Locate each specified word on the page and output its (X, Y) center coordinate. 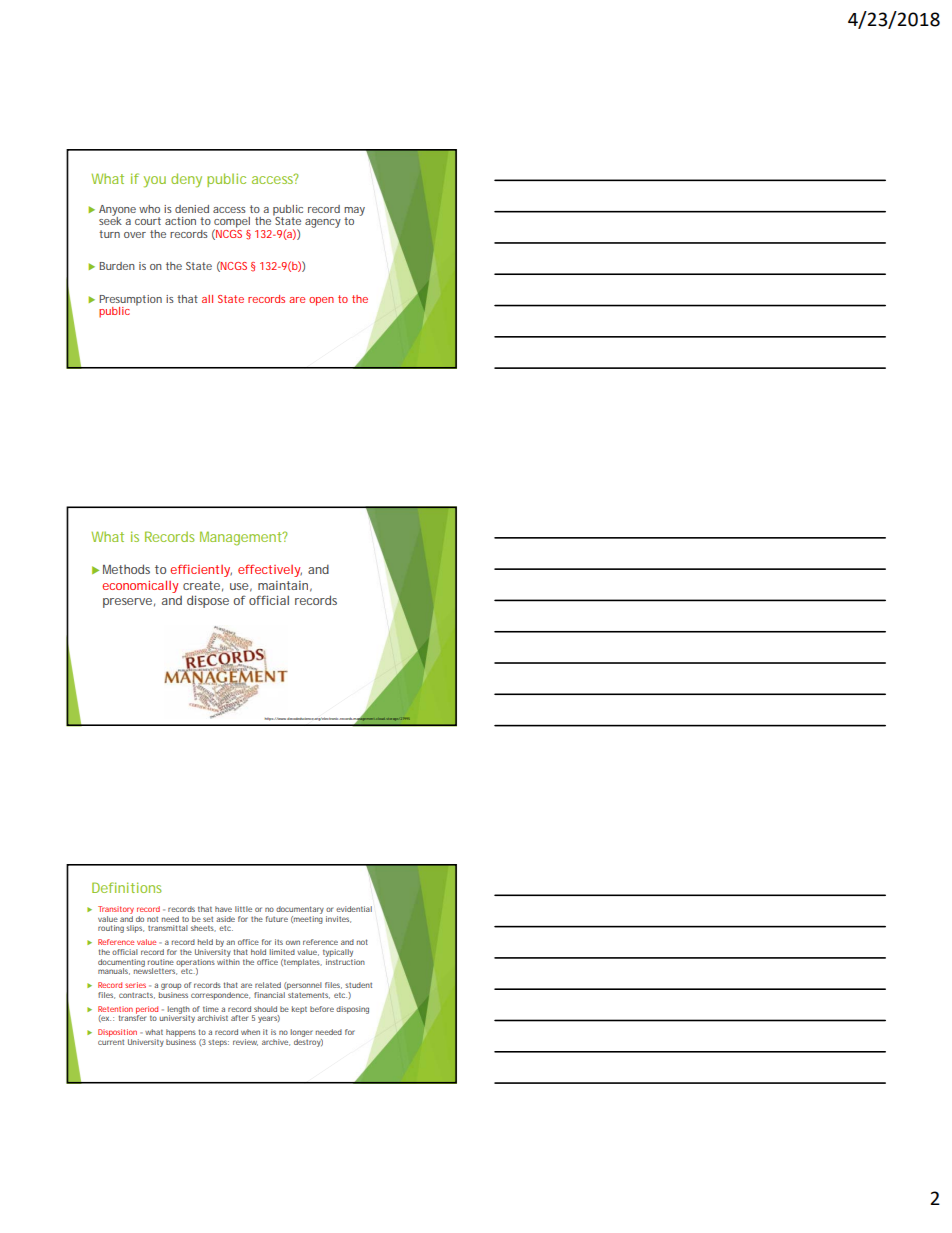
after (239, 1018)
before (322, 1009)
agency (323, 223)
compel (232, 223)
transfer (132, 1017)
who (149, 209)
